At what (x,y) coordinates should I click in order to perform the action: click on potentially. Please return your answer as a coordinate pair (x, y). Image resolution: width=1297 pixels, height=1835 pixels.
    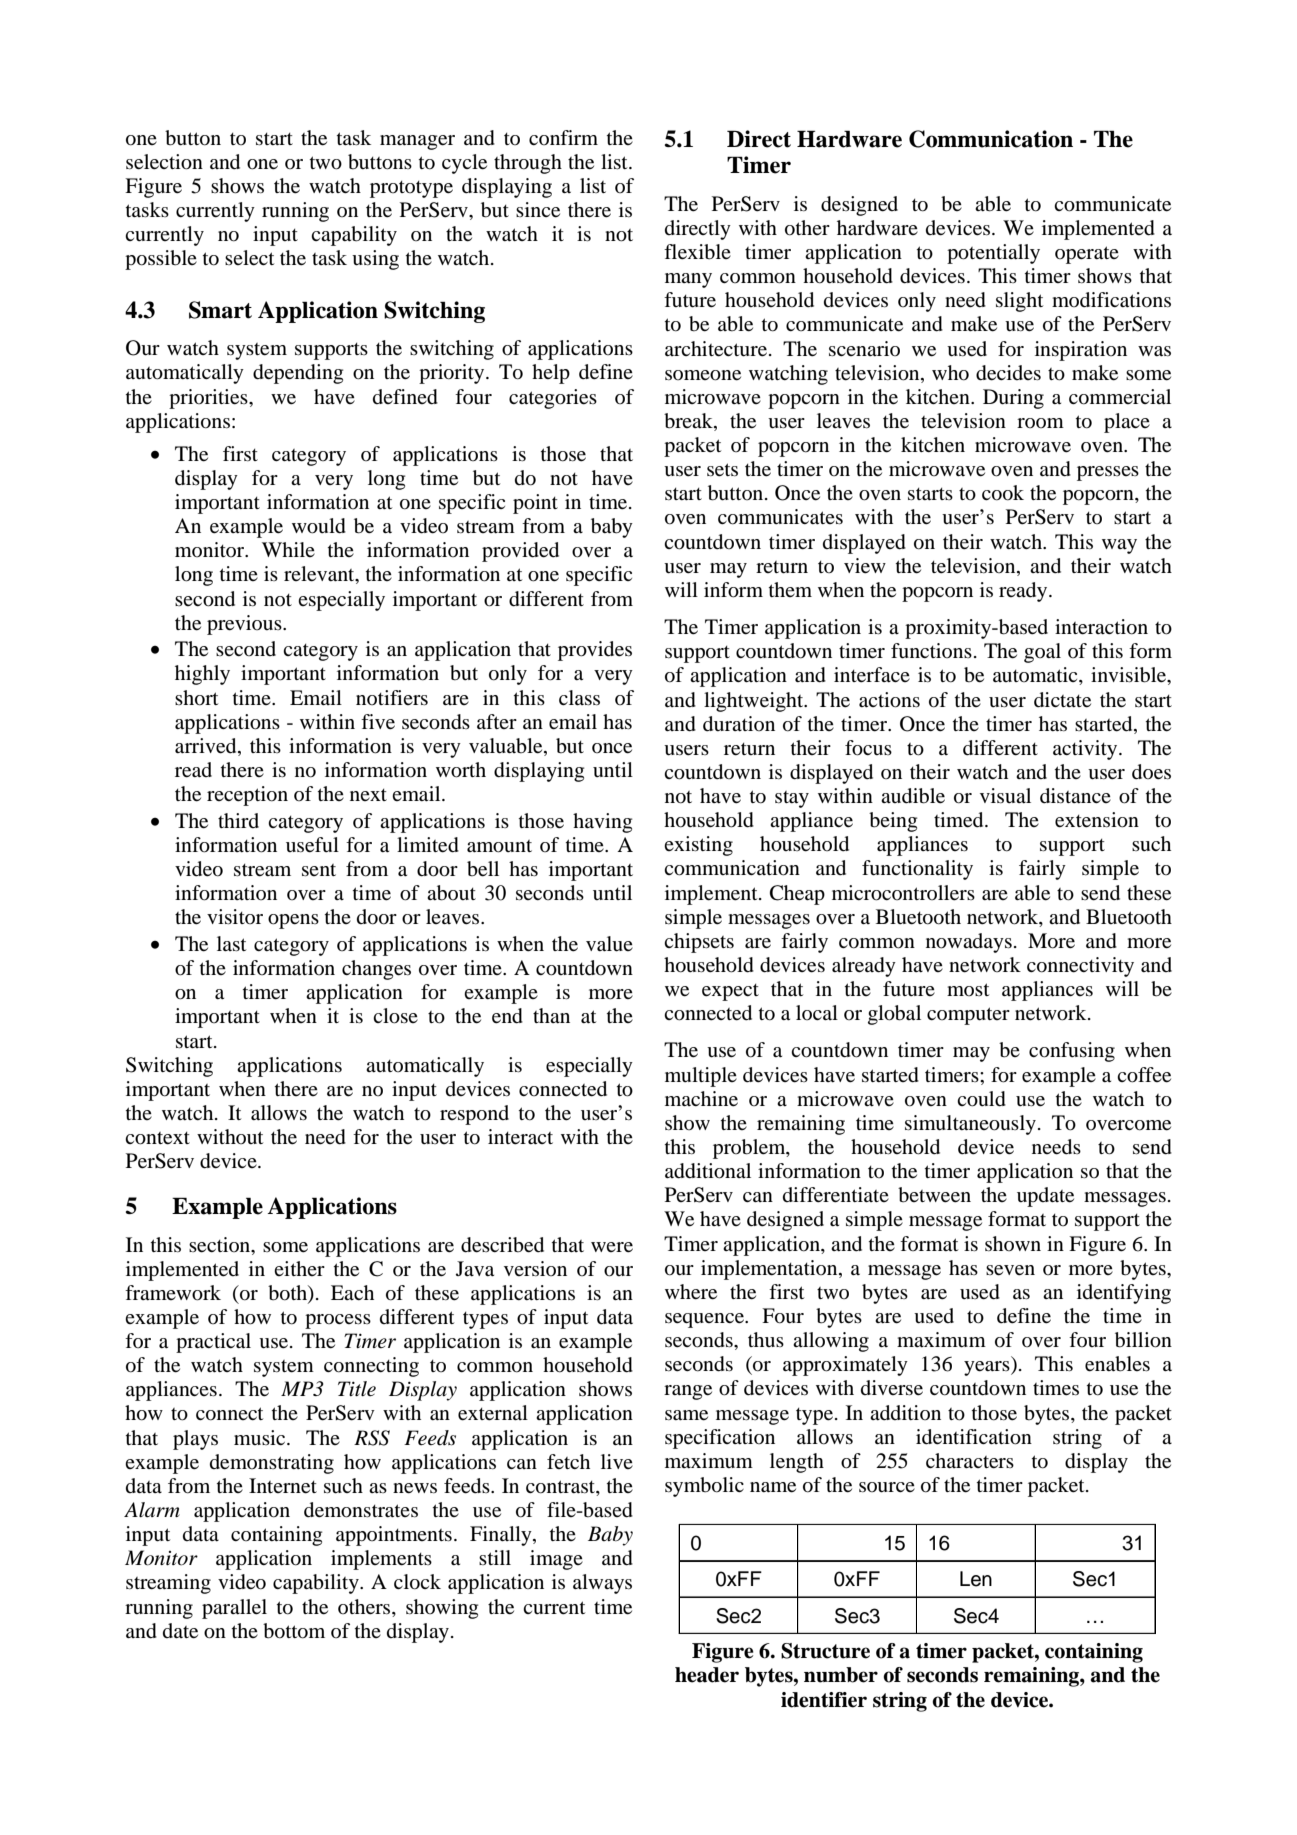
    Looking at the image, I should click on (993, 254).
